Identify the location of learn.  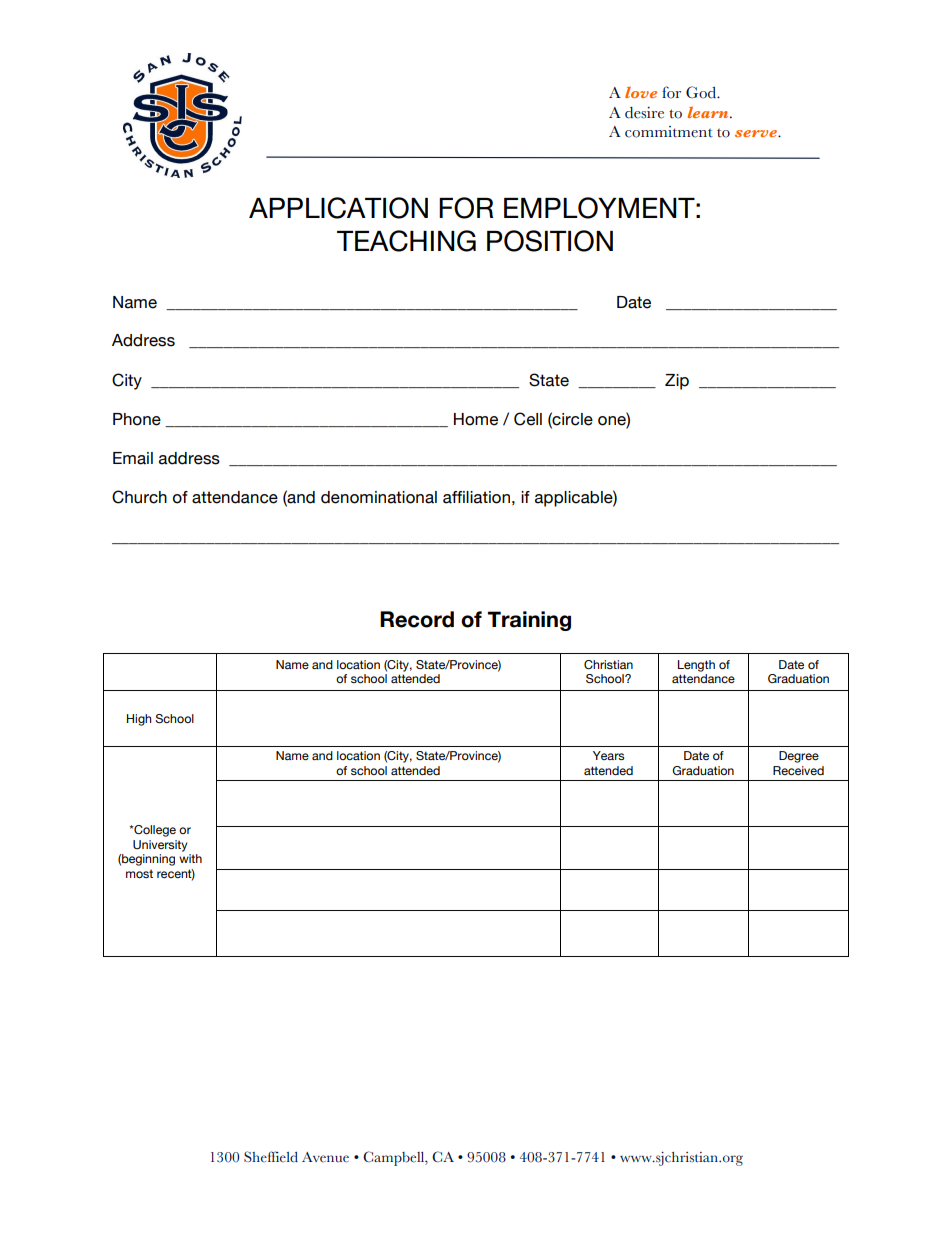
(709, 112).
